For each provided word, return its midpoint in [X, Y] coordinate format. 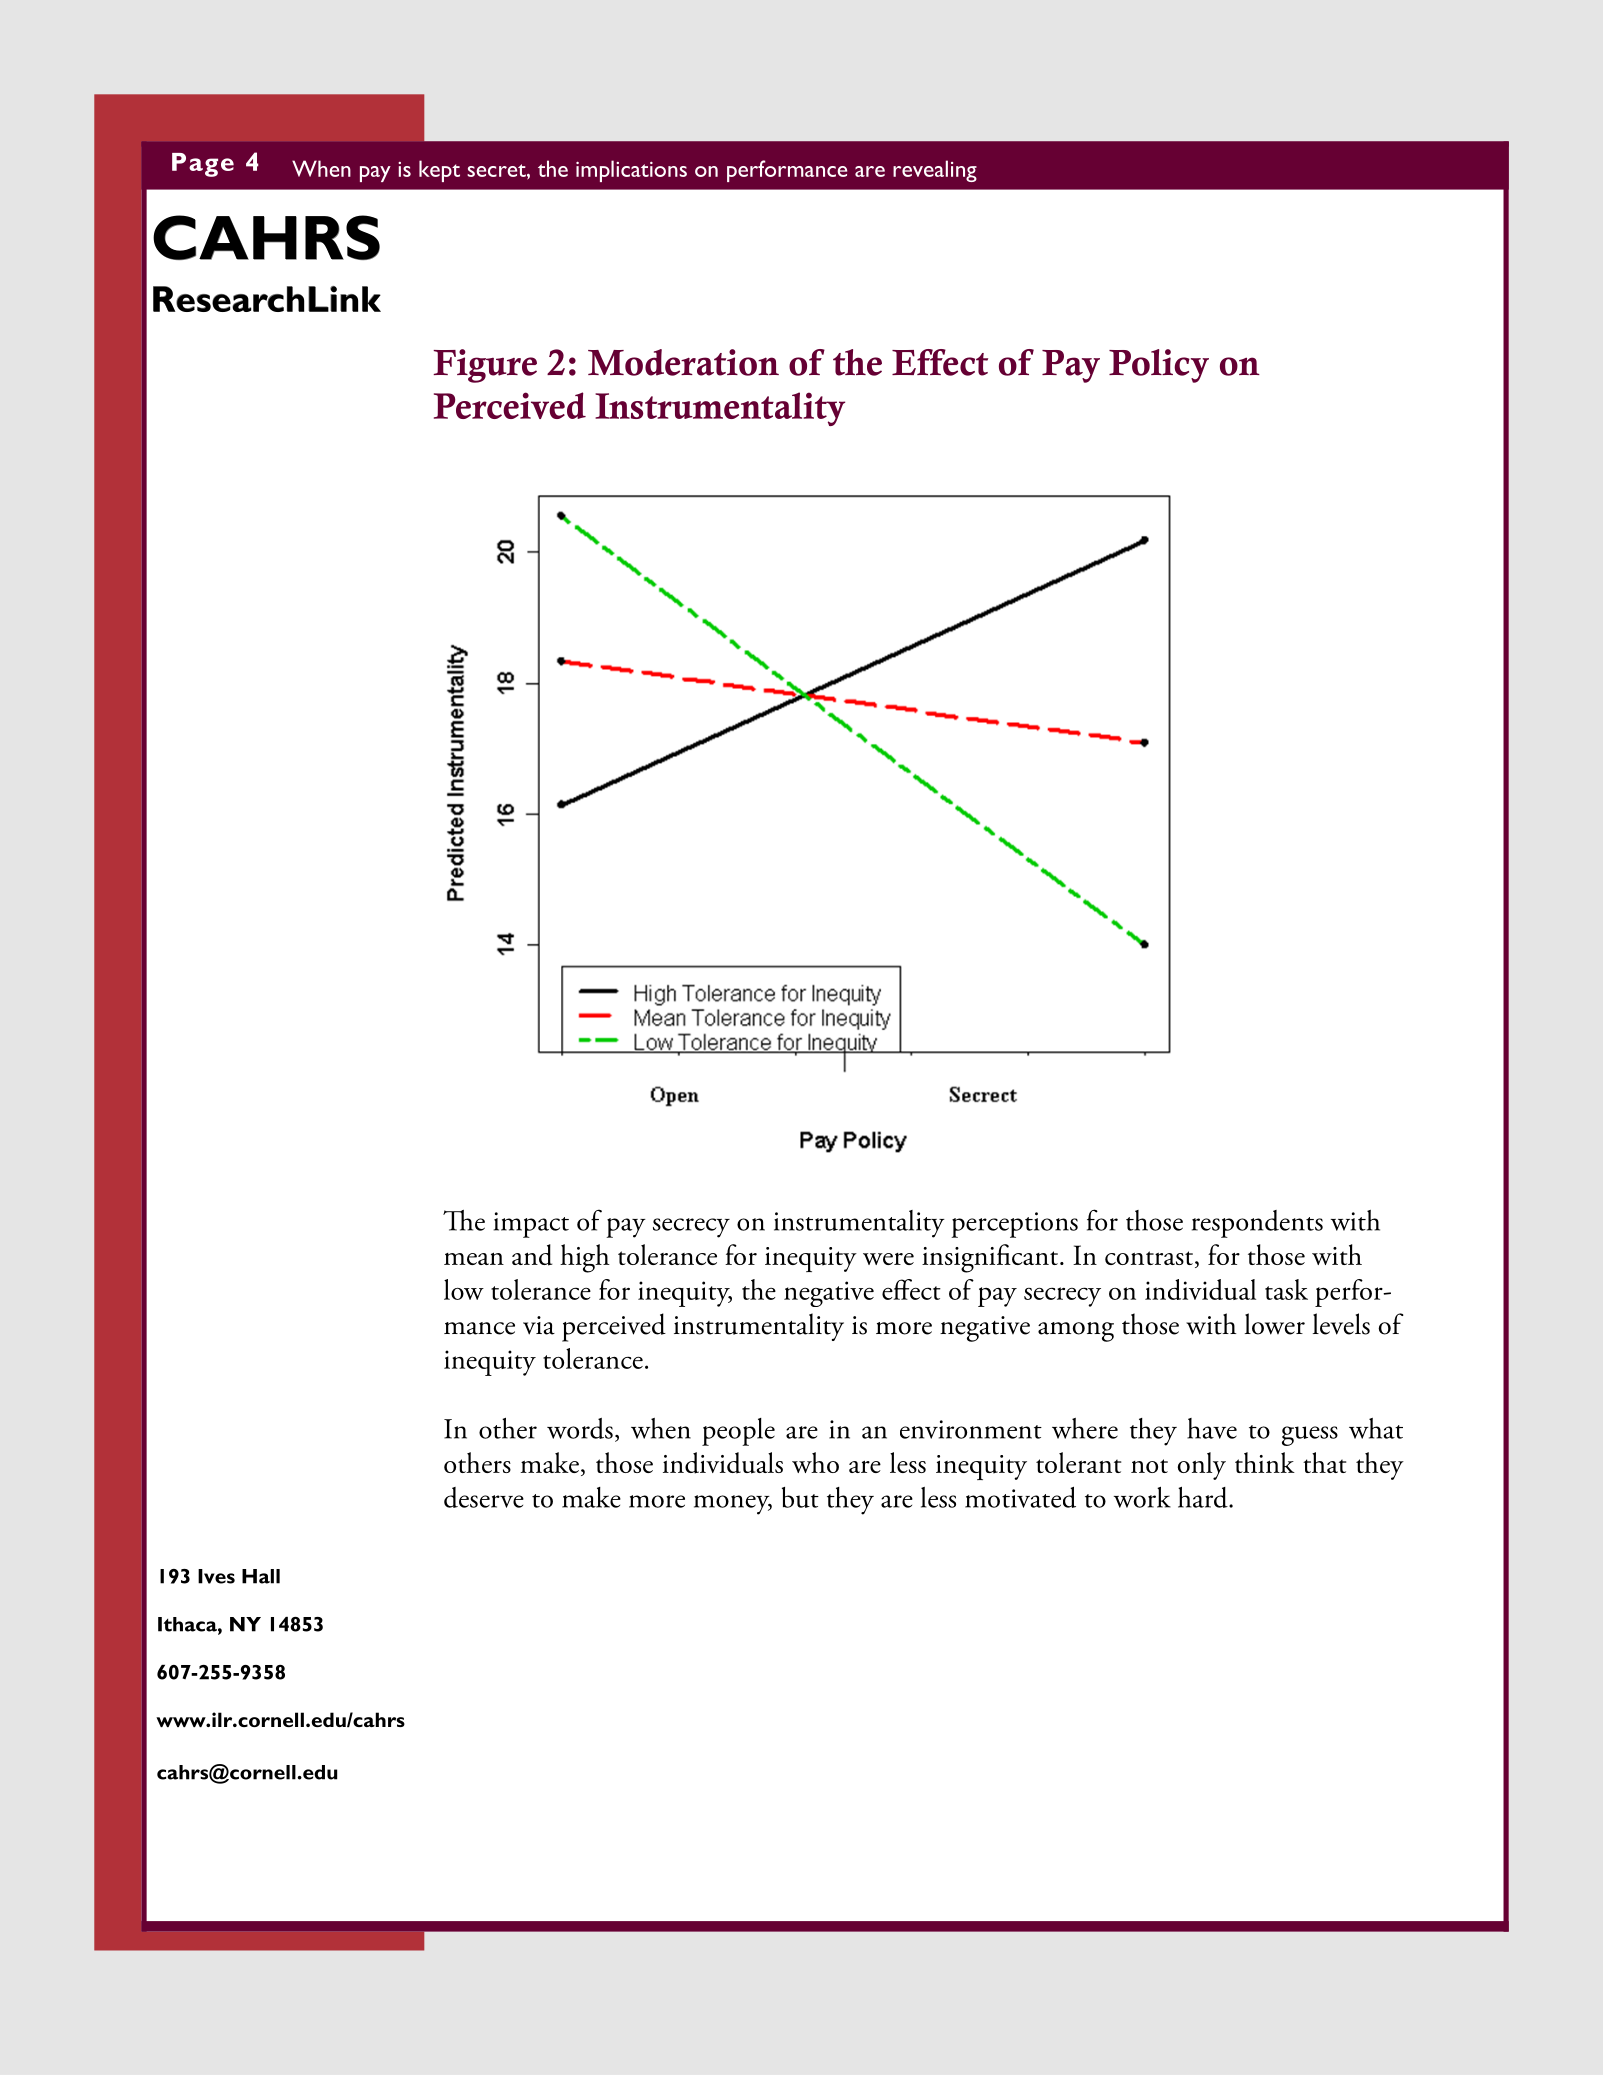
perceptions [1014, 1225]
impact [531, 1225]
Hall [261, 1576]
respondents [1257, 1224]
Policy [1159, 366]
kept [439, 171]
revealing [935, 171]
